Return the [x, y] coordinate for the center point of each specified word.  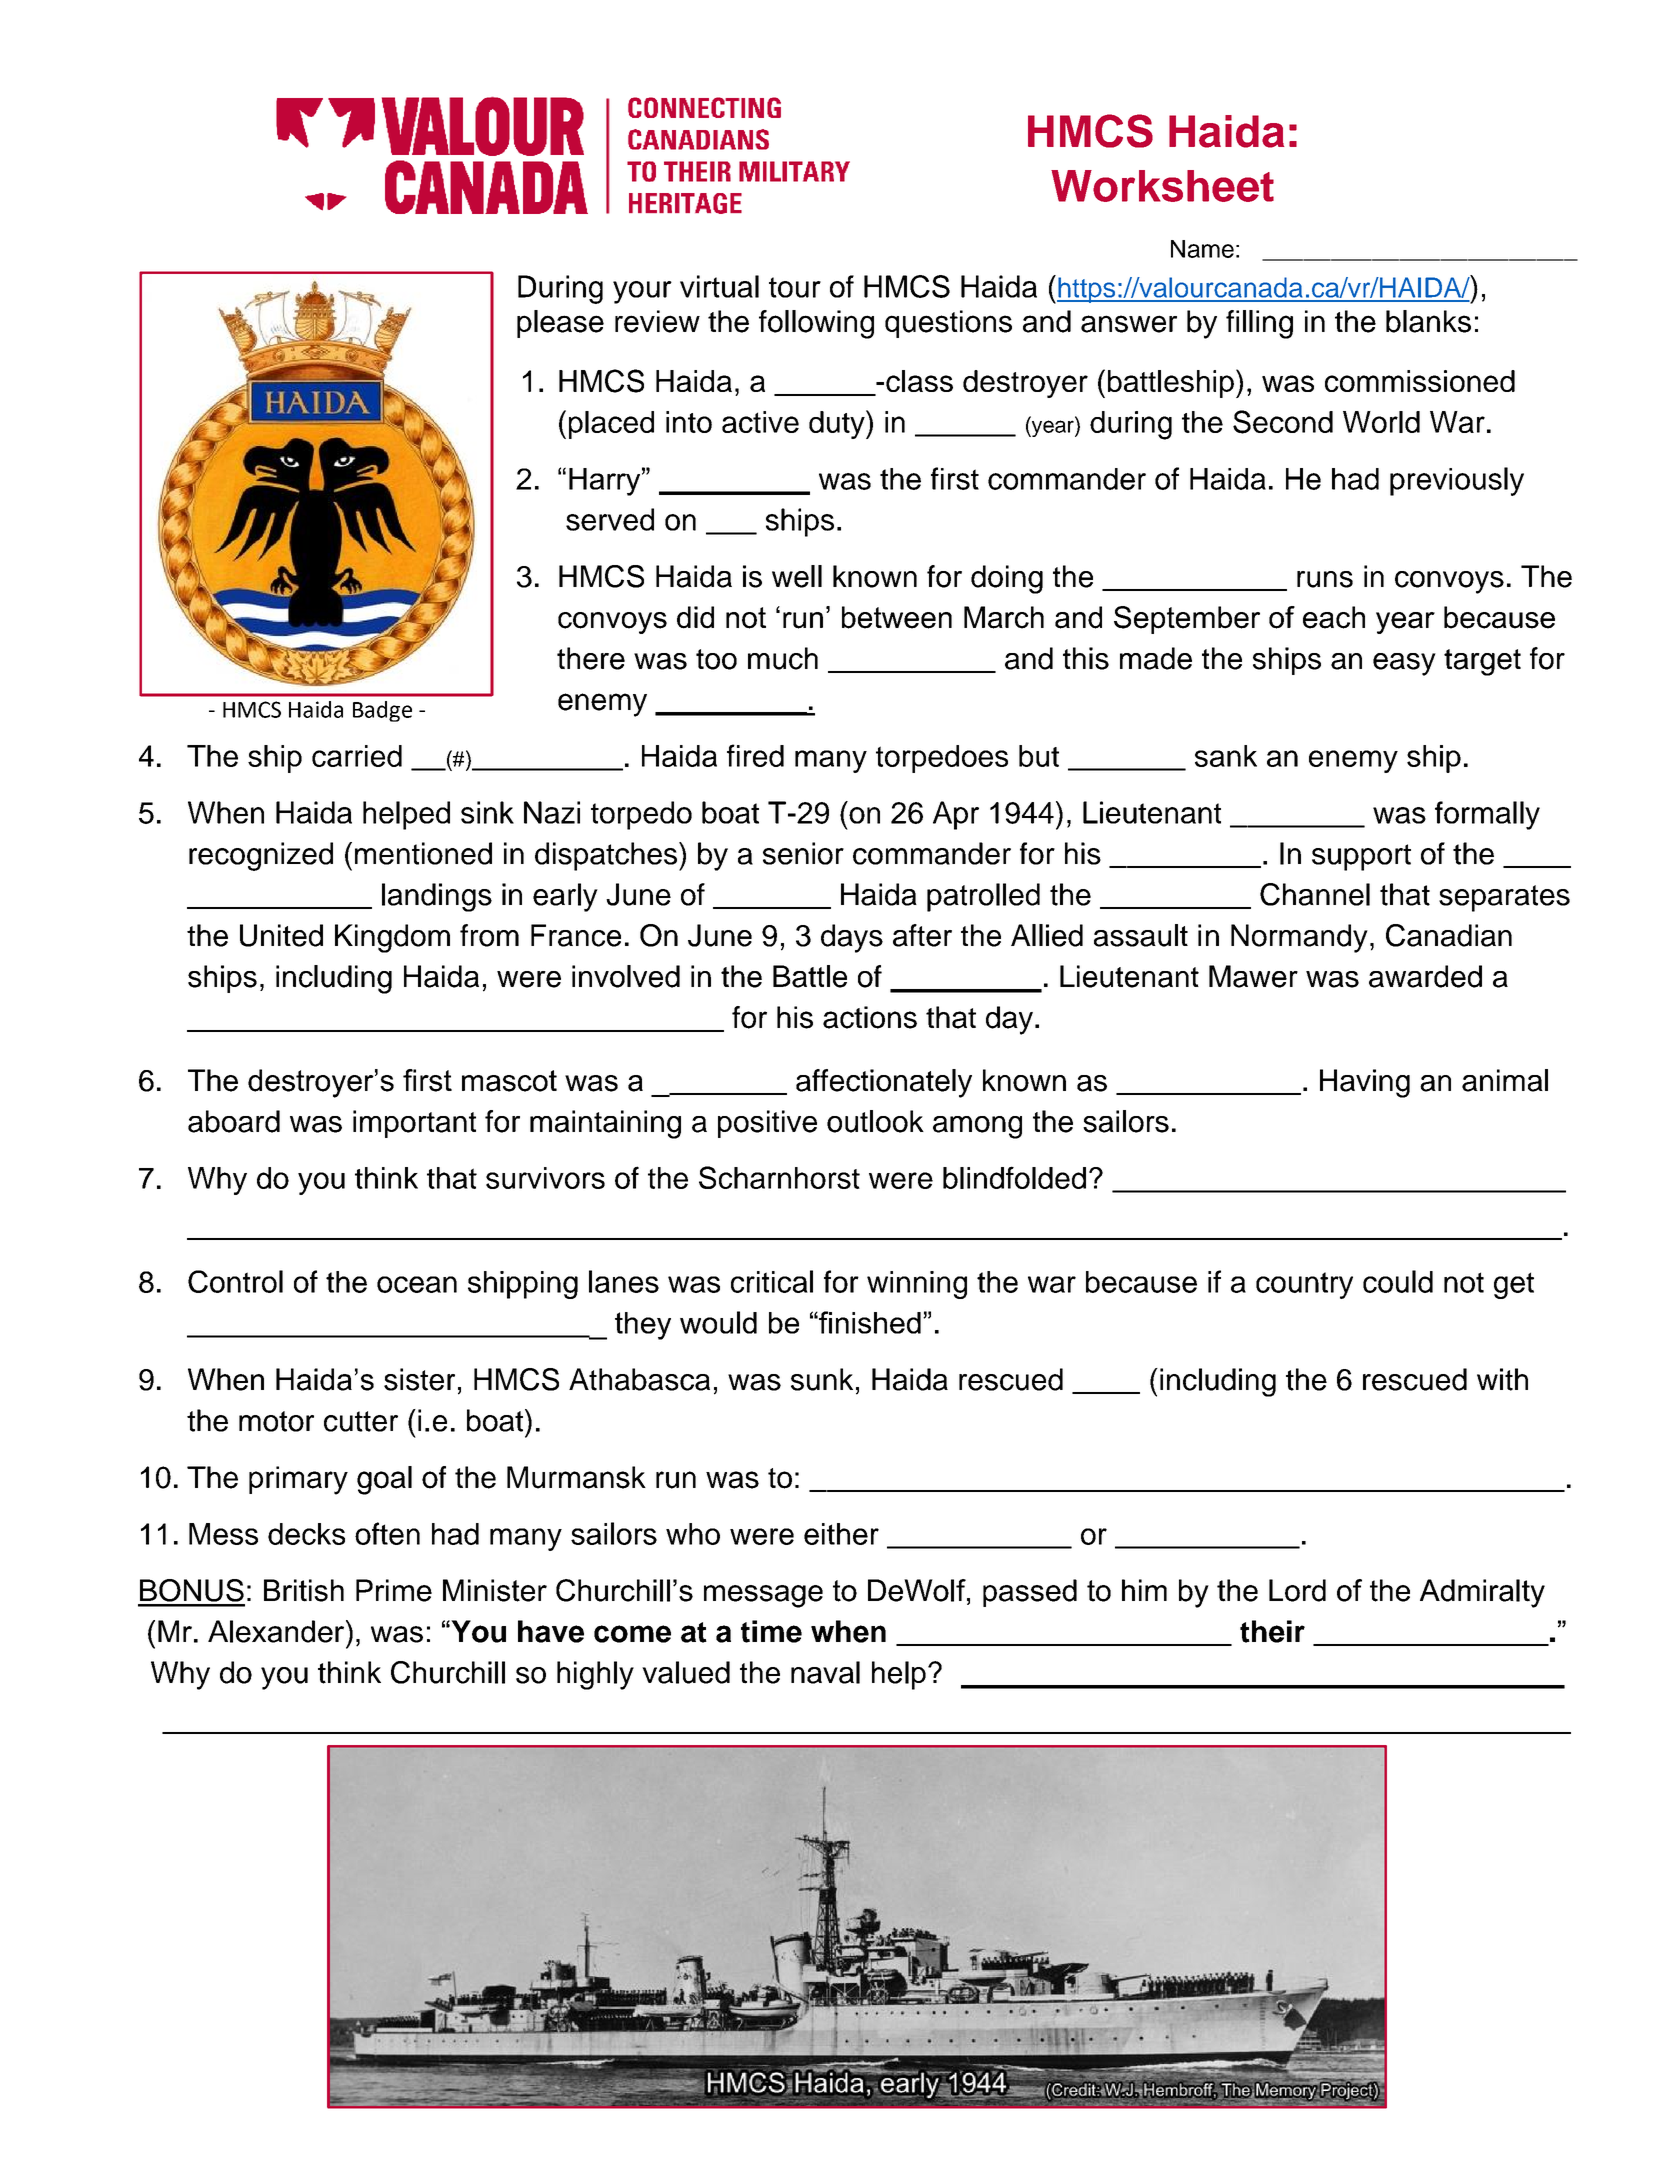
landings [437, 897]
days [852, 938]
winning [917, 1285]
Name [1202, 249]
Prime [394, 1590]
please [560, 324]
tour [795, 287]
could [1398, 1281]
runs [1325, 579]
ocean [417, 1284]
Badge [382, 711]
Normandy [1299, 938]
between [897, 617]
